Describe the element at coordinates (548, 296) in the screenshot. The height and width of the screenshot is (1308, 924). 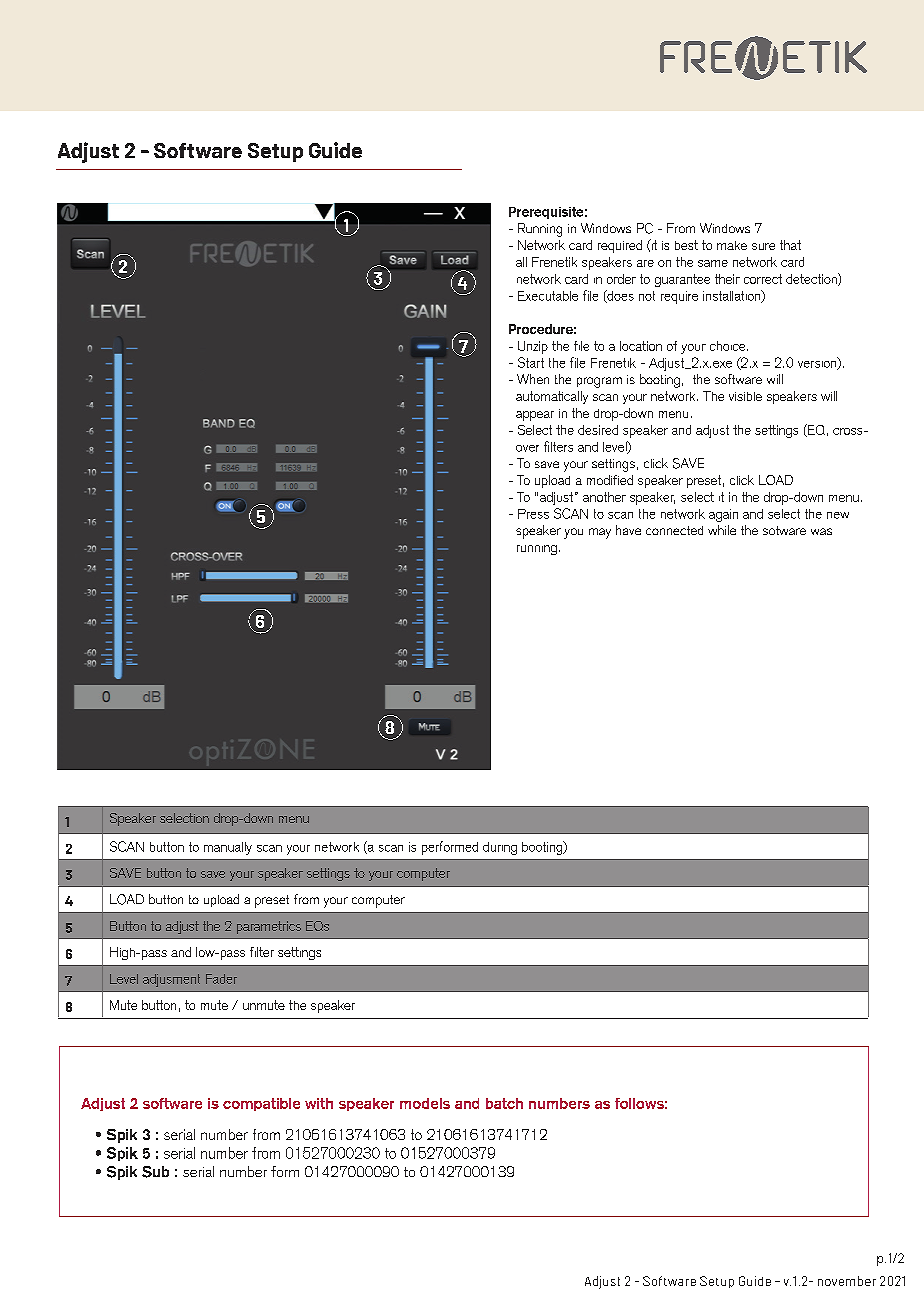
I see `Executable` at that location.
